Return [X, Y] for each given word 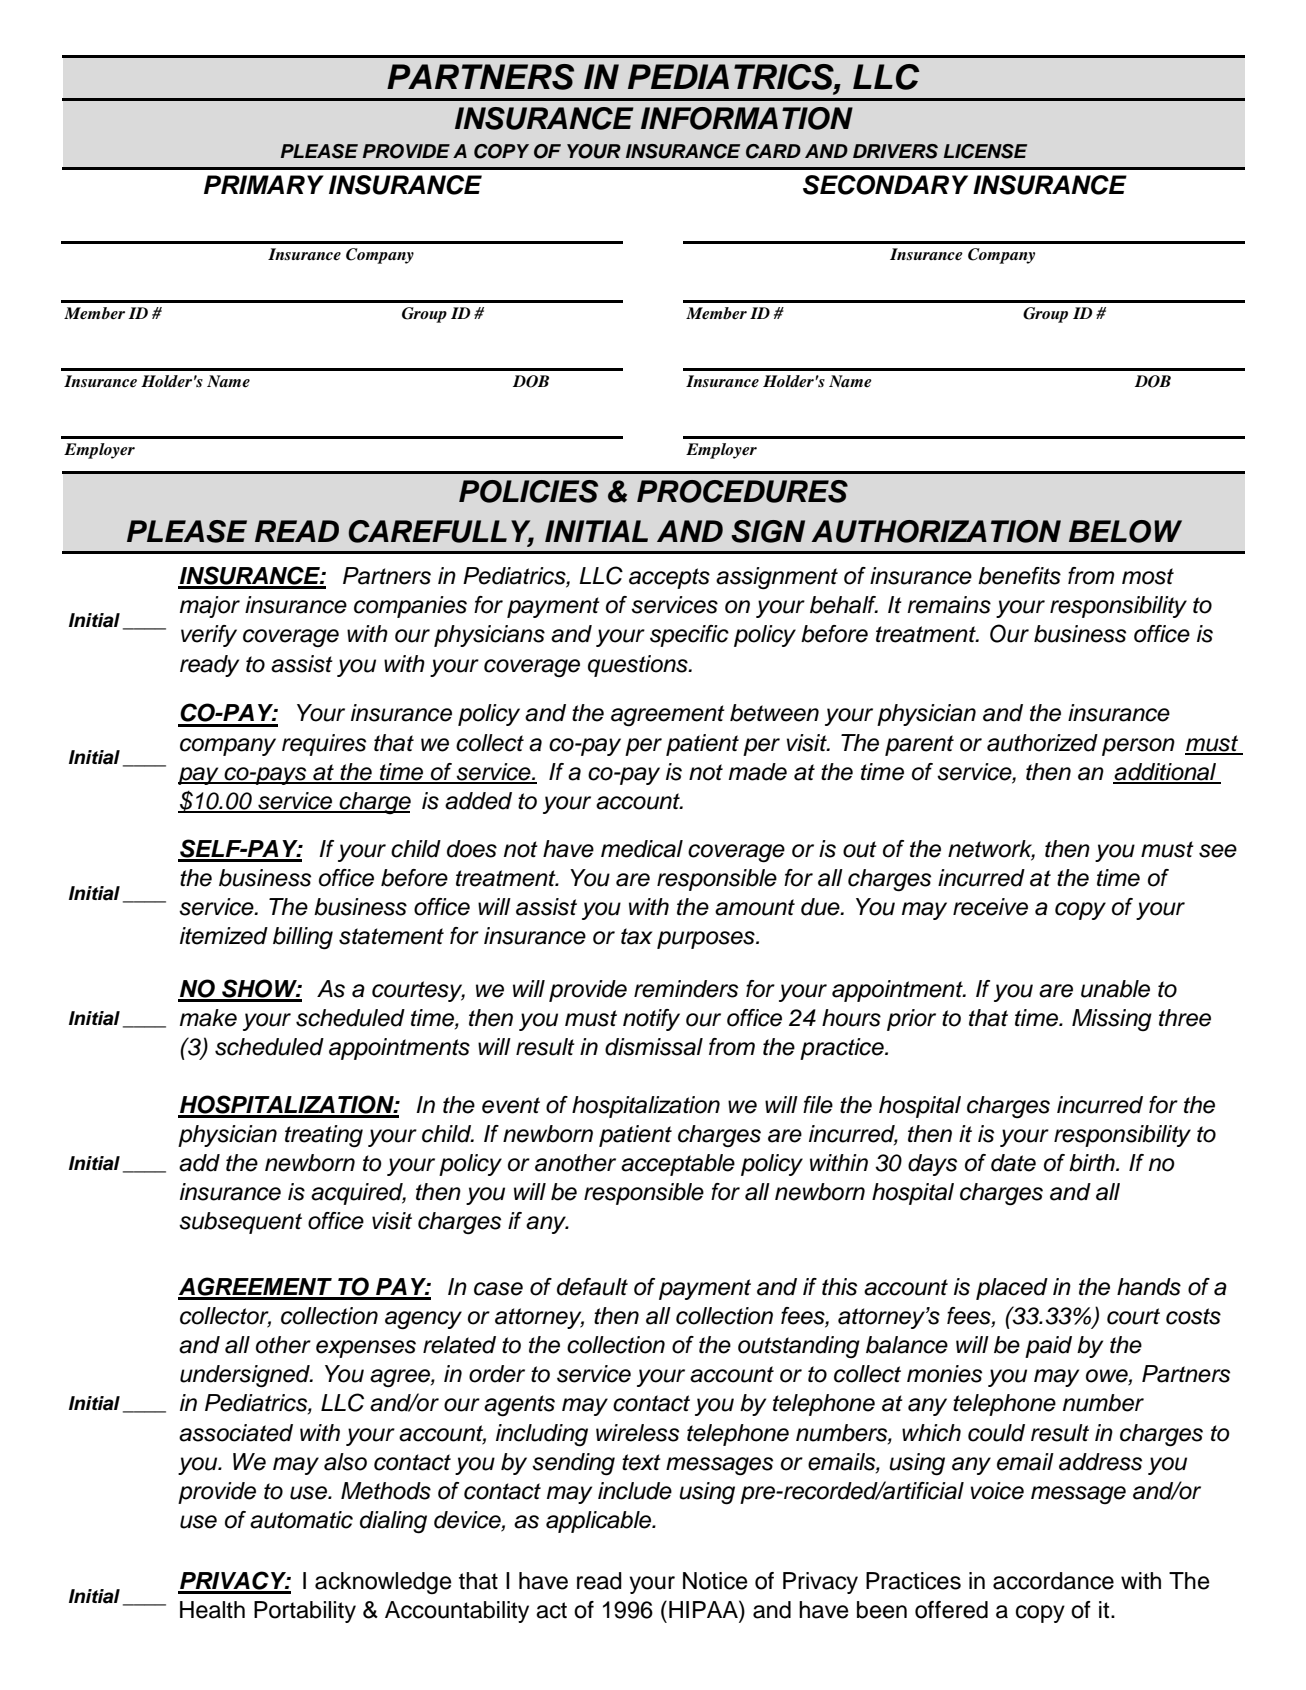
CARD [773, 151]
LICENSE [985, 151]
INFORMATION [747, 118]
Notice [715, 1581]
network [991, 850]
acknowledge [383, 1583]
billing [303, 938]
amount [755, 907]
